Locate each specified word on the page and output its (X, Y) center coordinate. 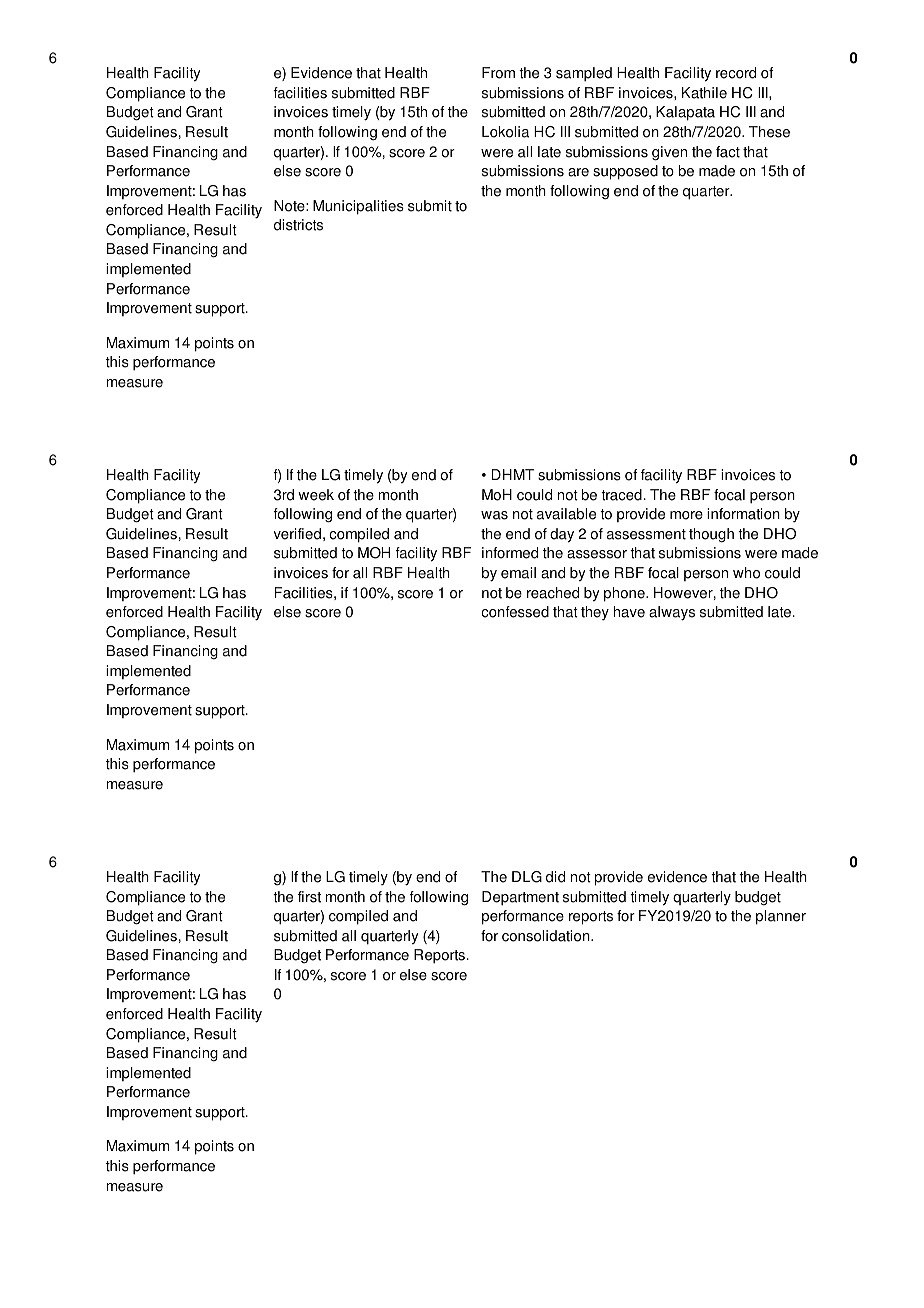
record (736, 73)
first (309, 897)
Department (520, 898)
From (498, 73)
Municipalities (358, 207)
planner (781, 917)
